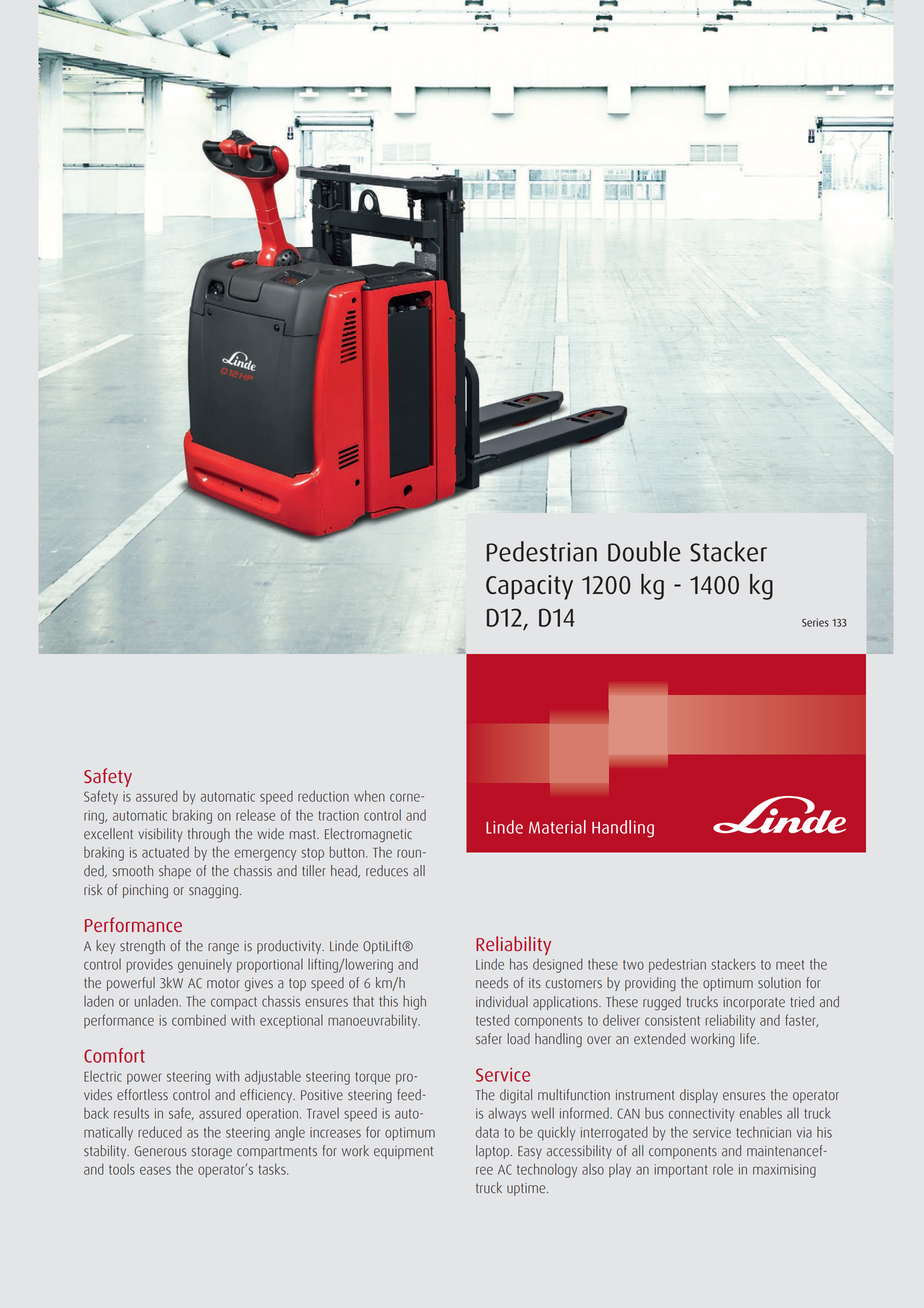  I want to click on Series, so click(815, 622).
